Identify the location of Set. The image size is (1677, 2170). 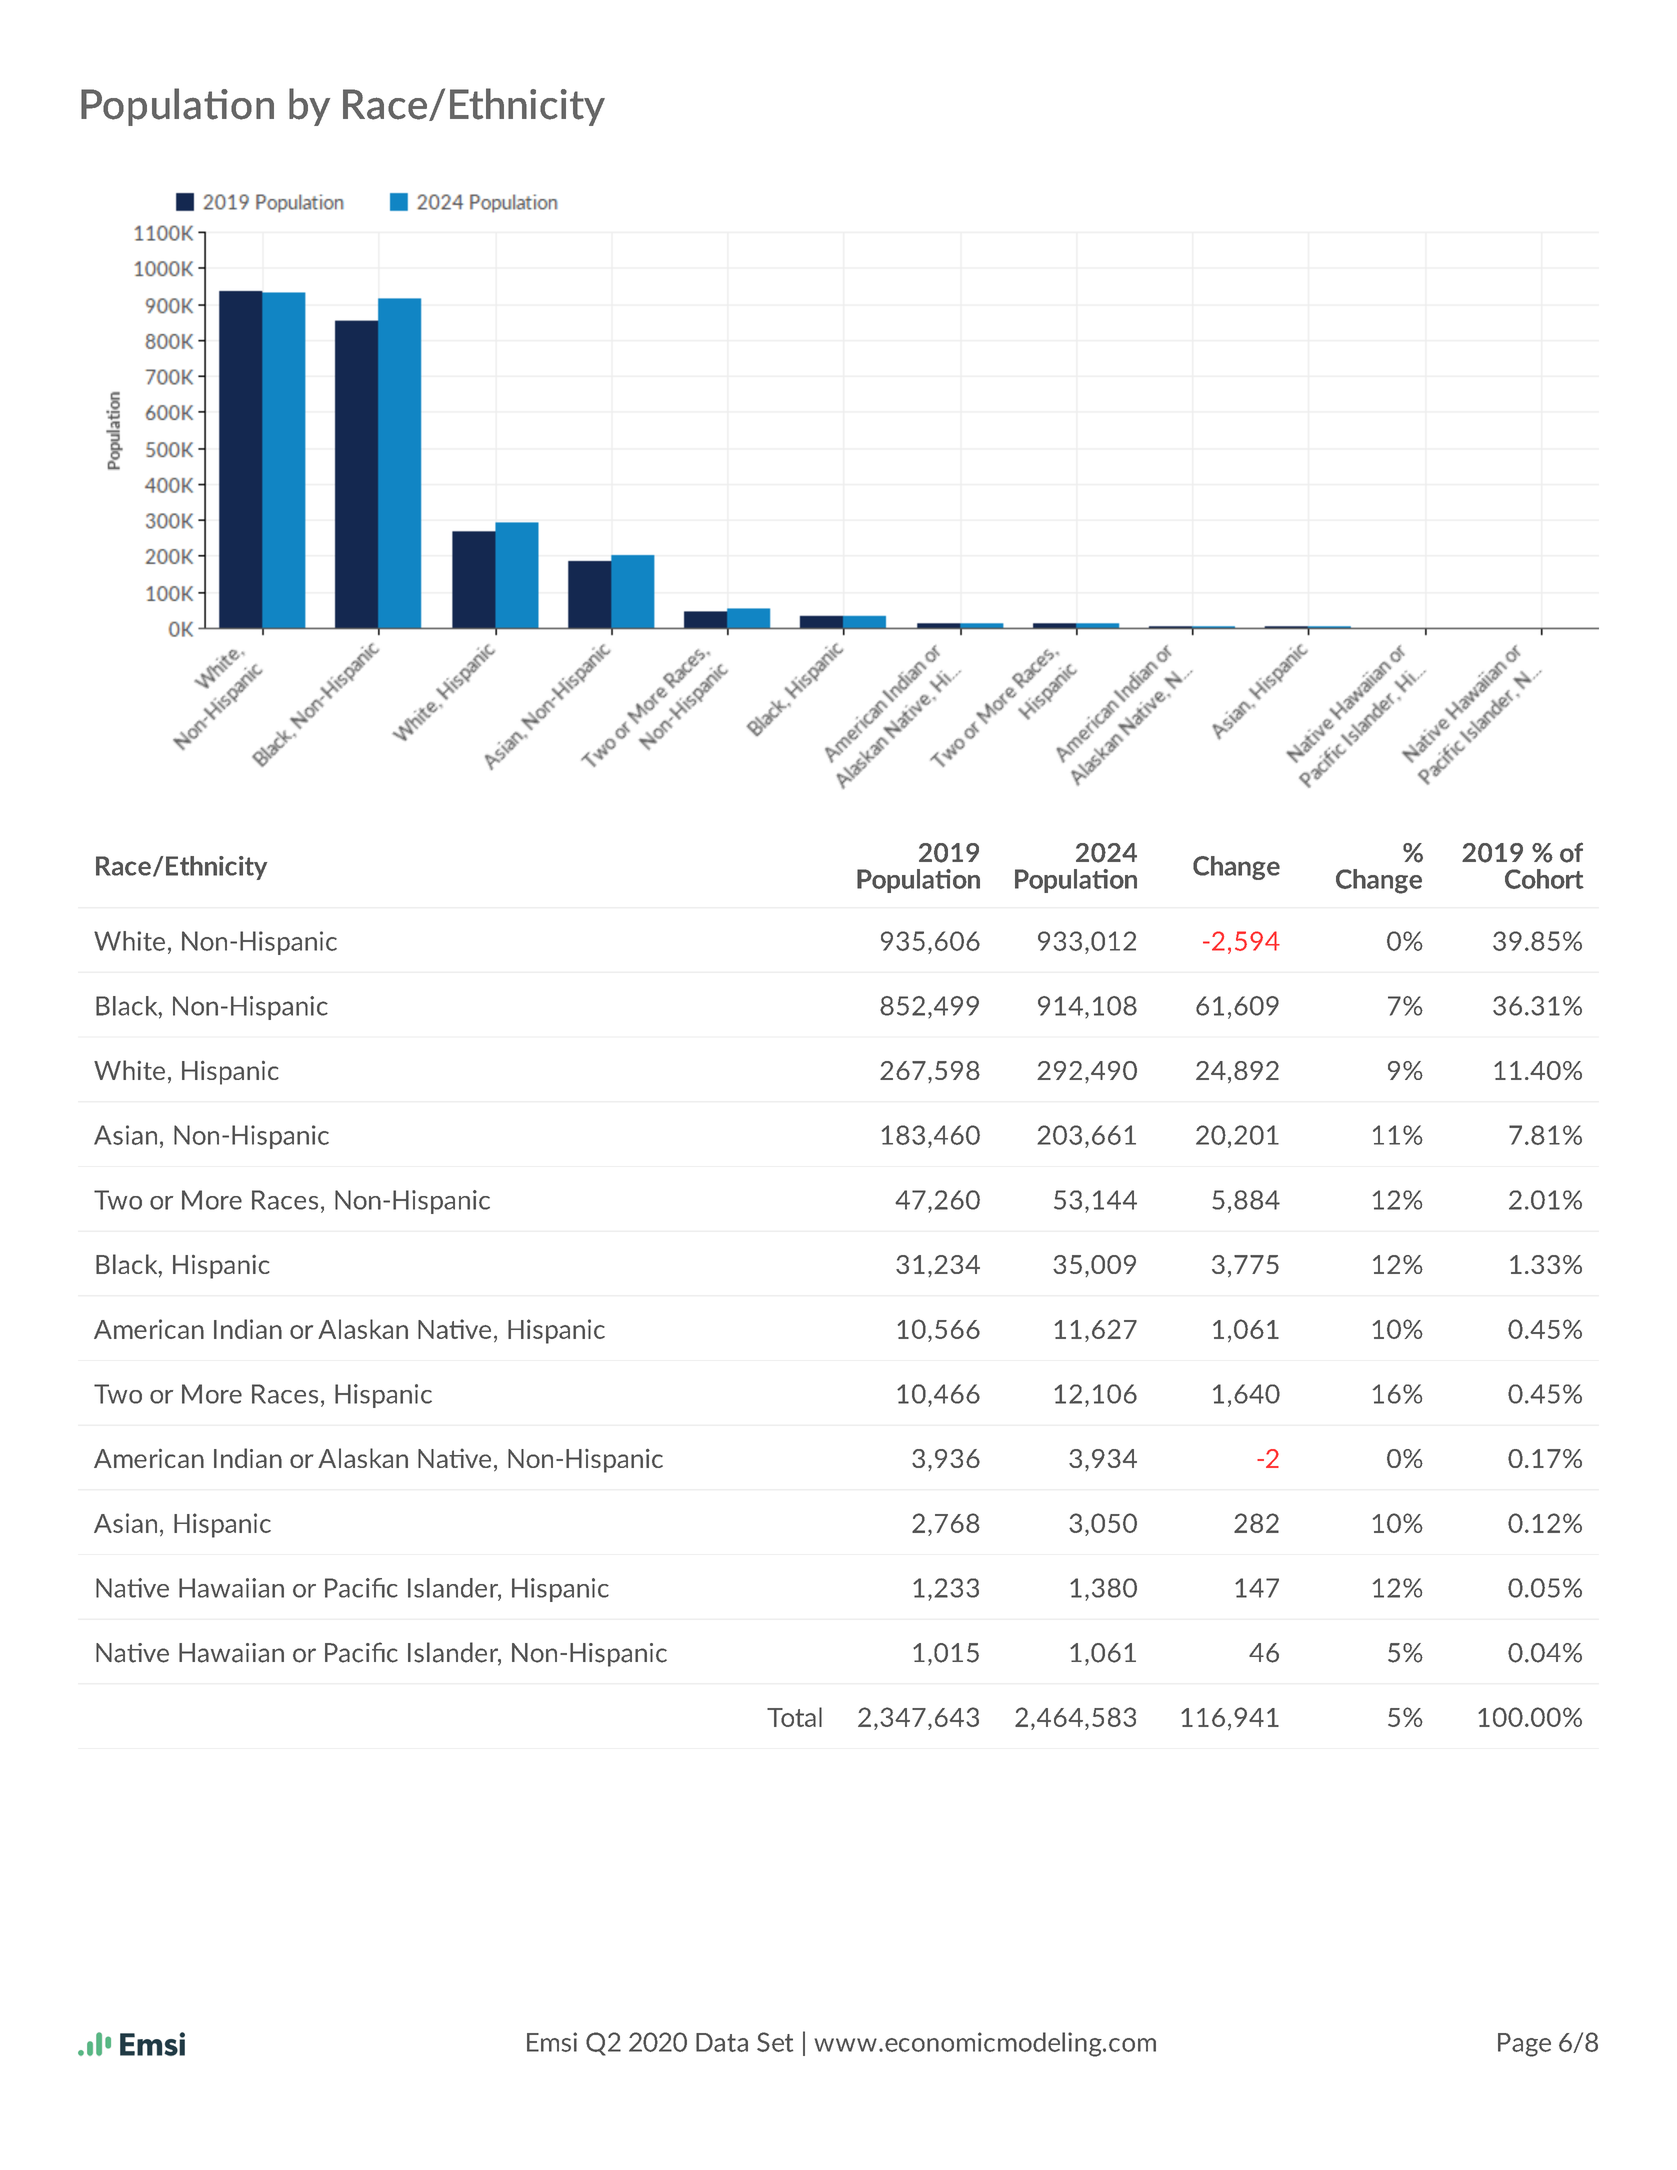
(775, 2042).
